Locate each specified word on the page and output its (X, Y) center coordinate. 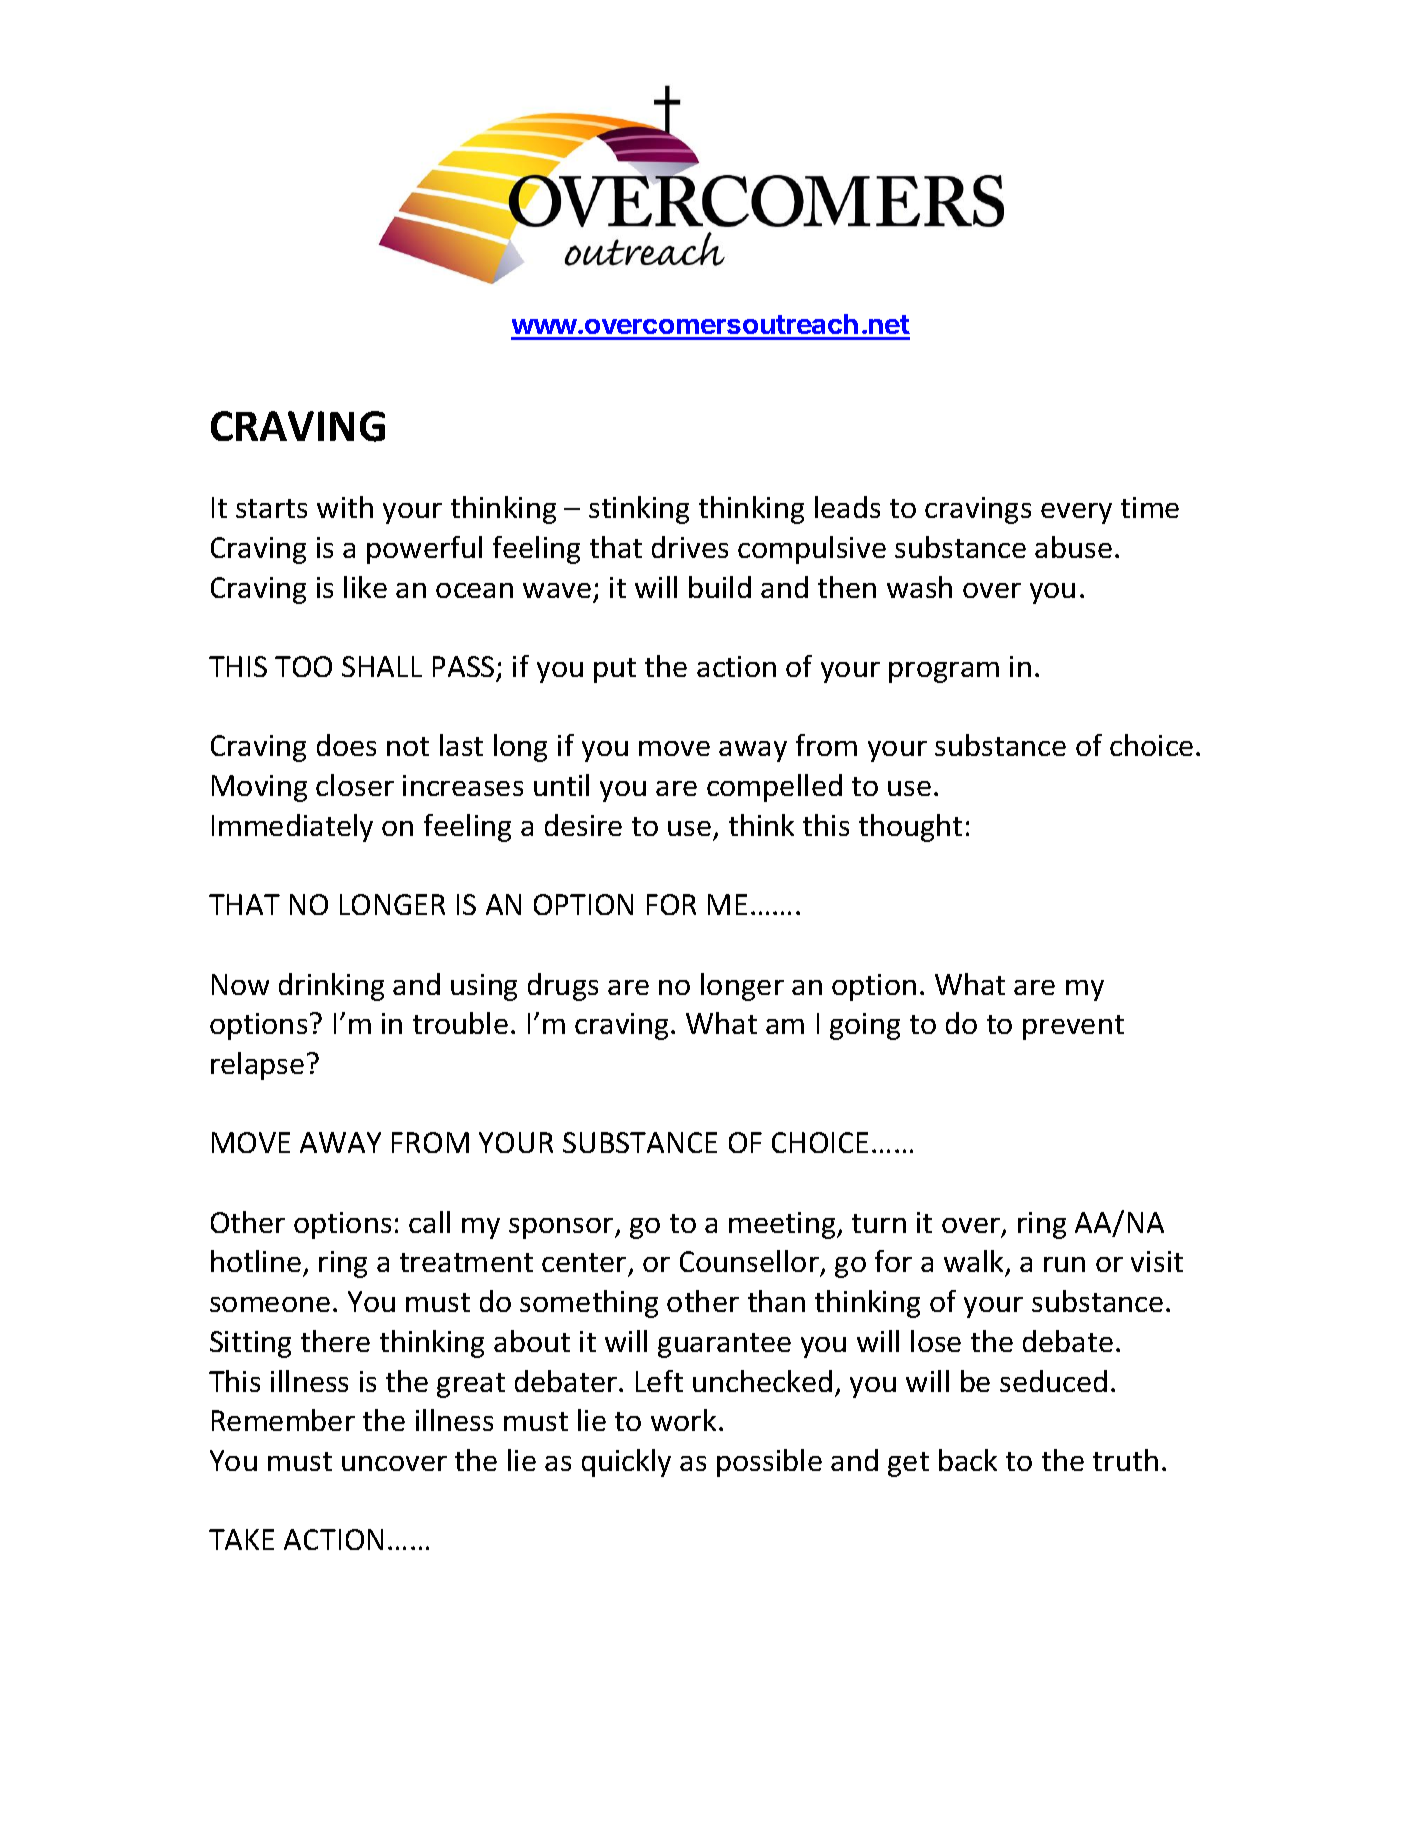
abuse (1073, 547)
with (345, 507)
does (346, 745)
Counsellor (749, 1261)
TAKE (241, 1539)
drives (690, 547)
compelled (774, 788)
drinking (331, 987)
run (1064, 1264)
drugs (563, 987)
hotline (256, 1261)
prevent (1073, 1027)
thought (910, 828)
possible (769, 1463)
